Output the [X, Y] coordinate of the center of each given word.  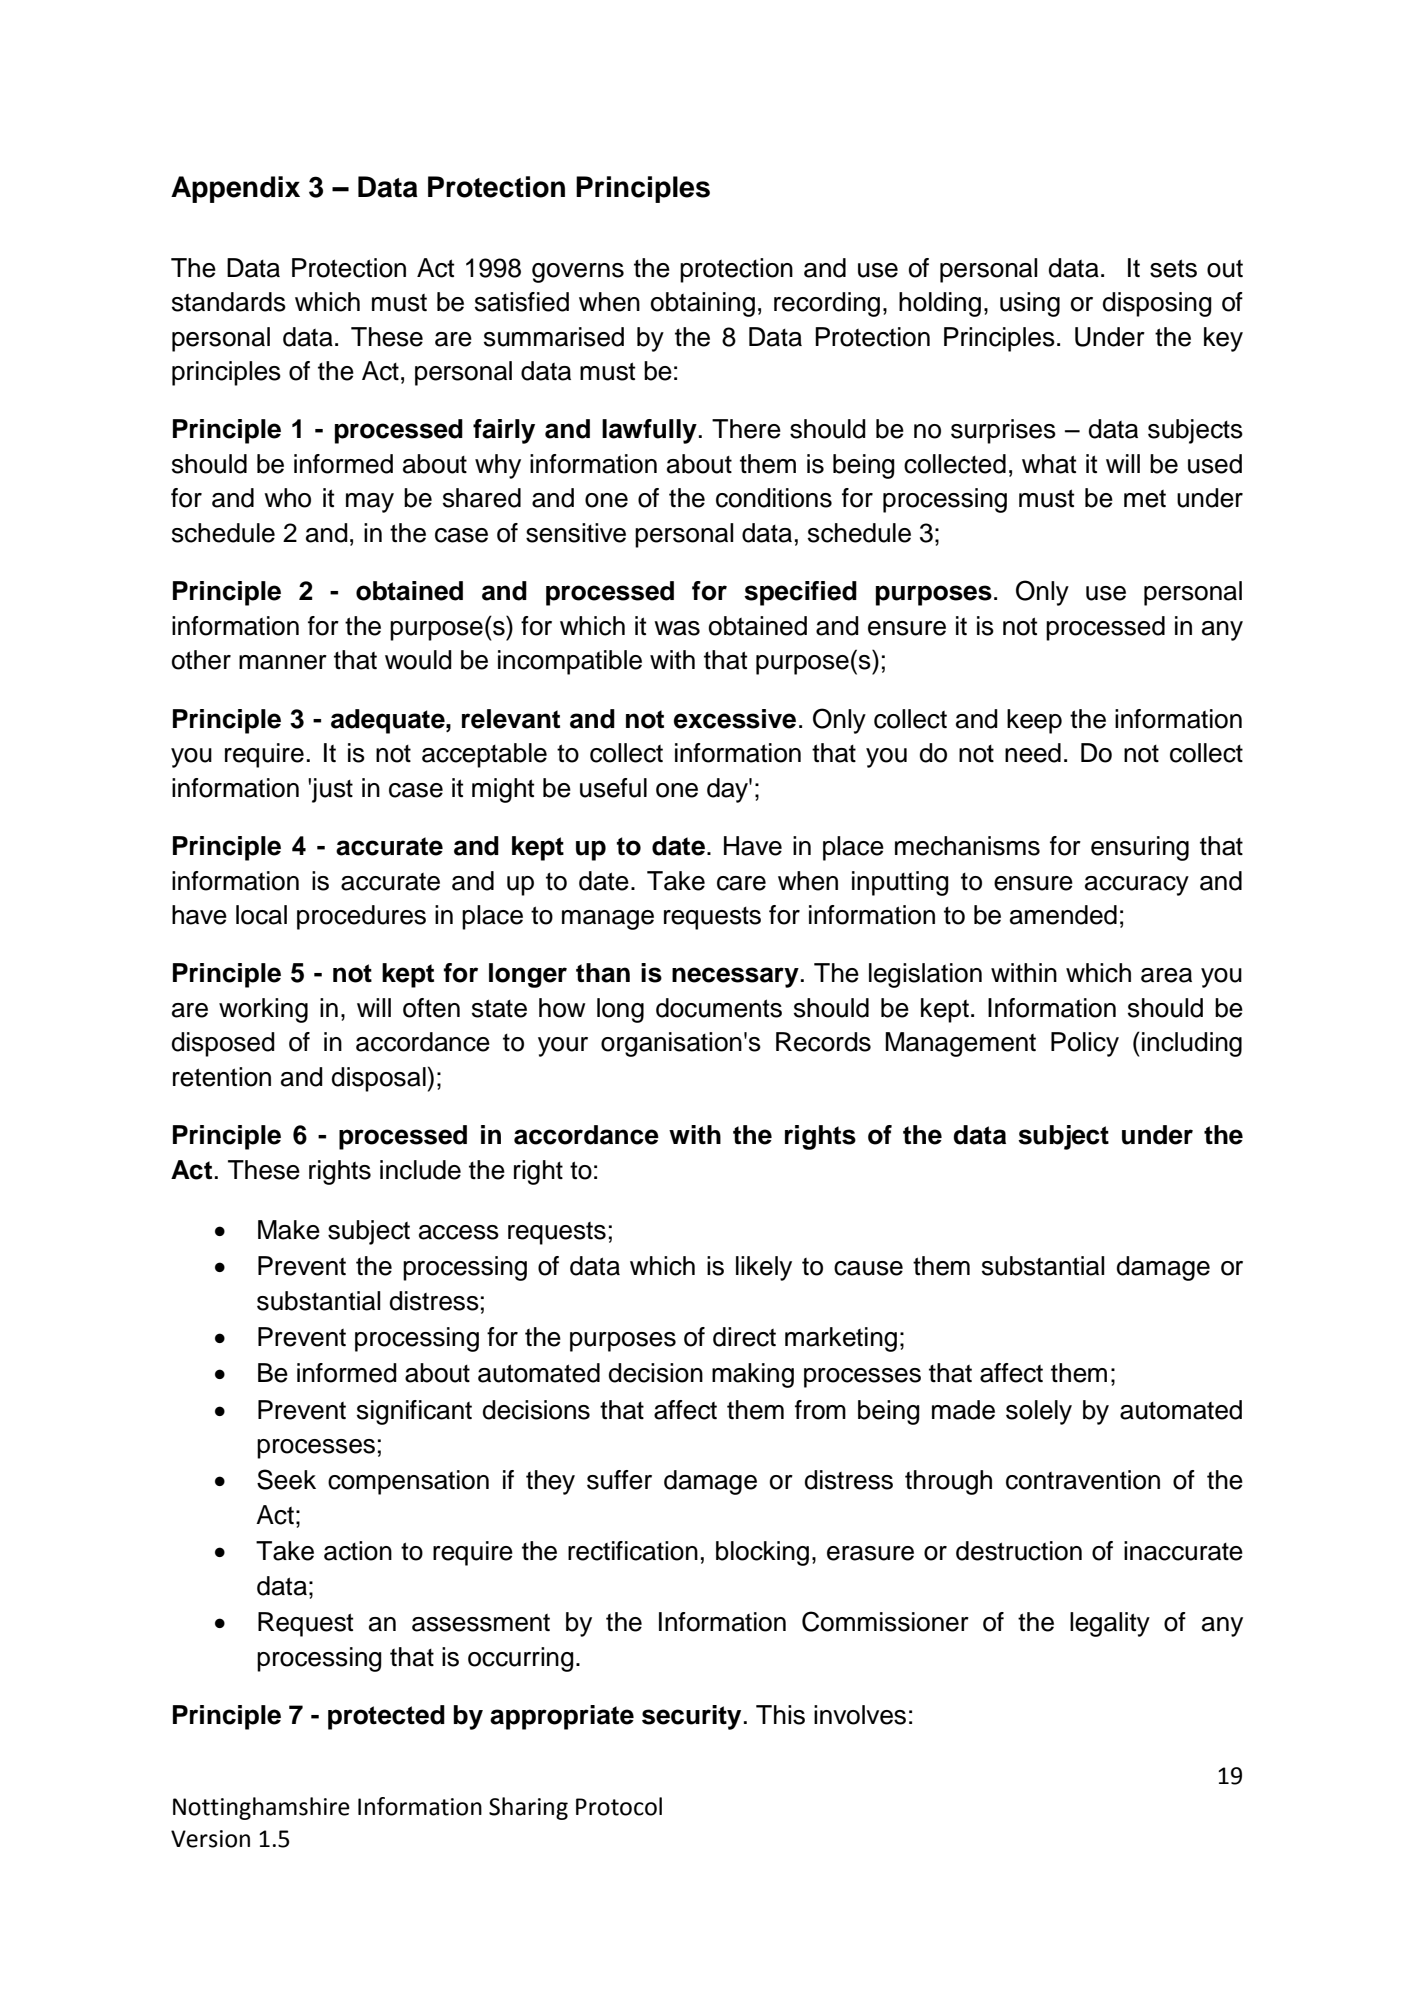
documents [719, 1008]
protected [386, 1717]
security [691, 1717]
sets [1173, 268]
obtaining [703, 304]
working [263, 1010]
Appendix [235, 189]
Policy [1085, 1044]
